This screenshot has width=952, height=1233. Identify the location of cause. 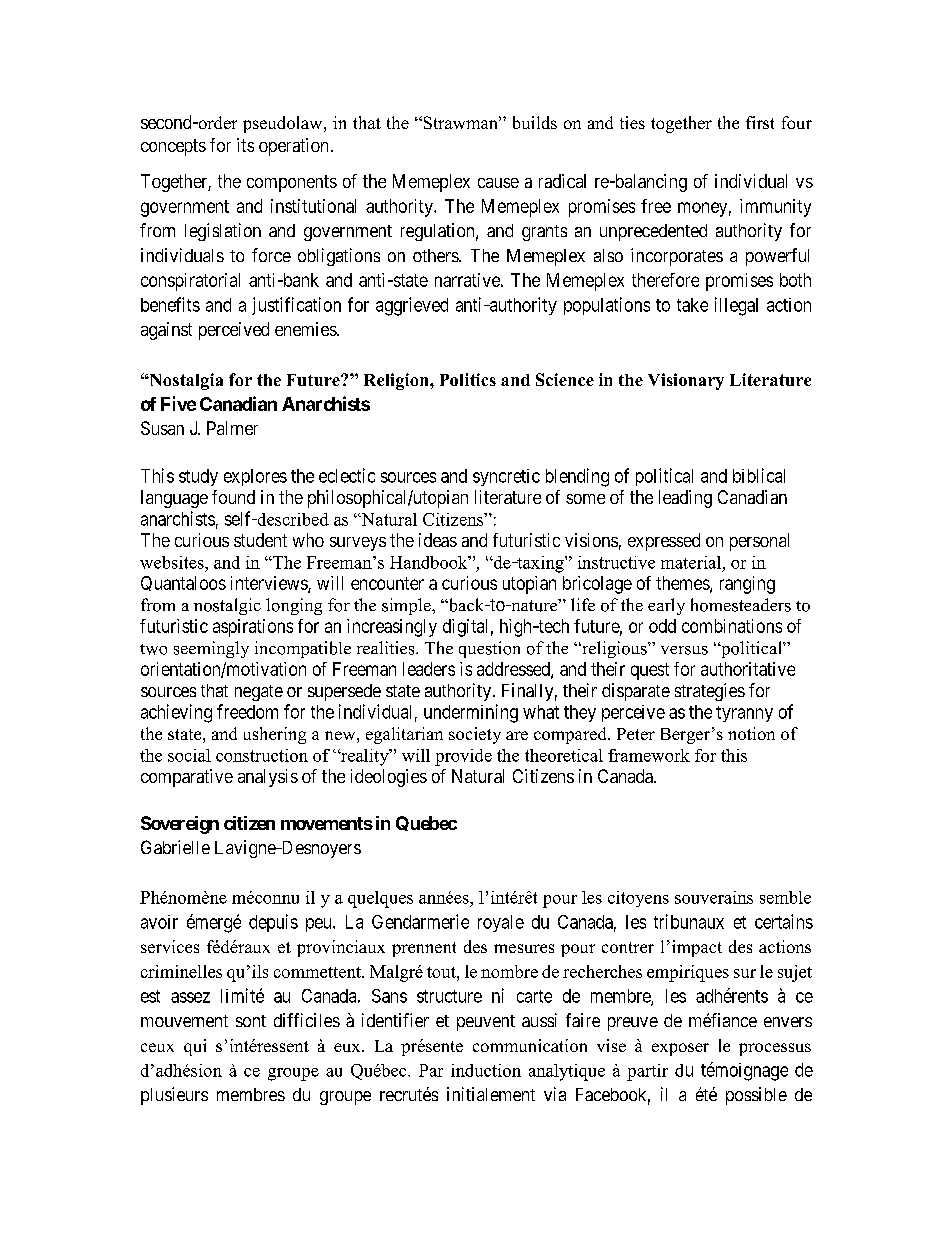
(498, 183).
